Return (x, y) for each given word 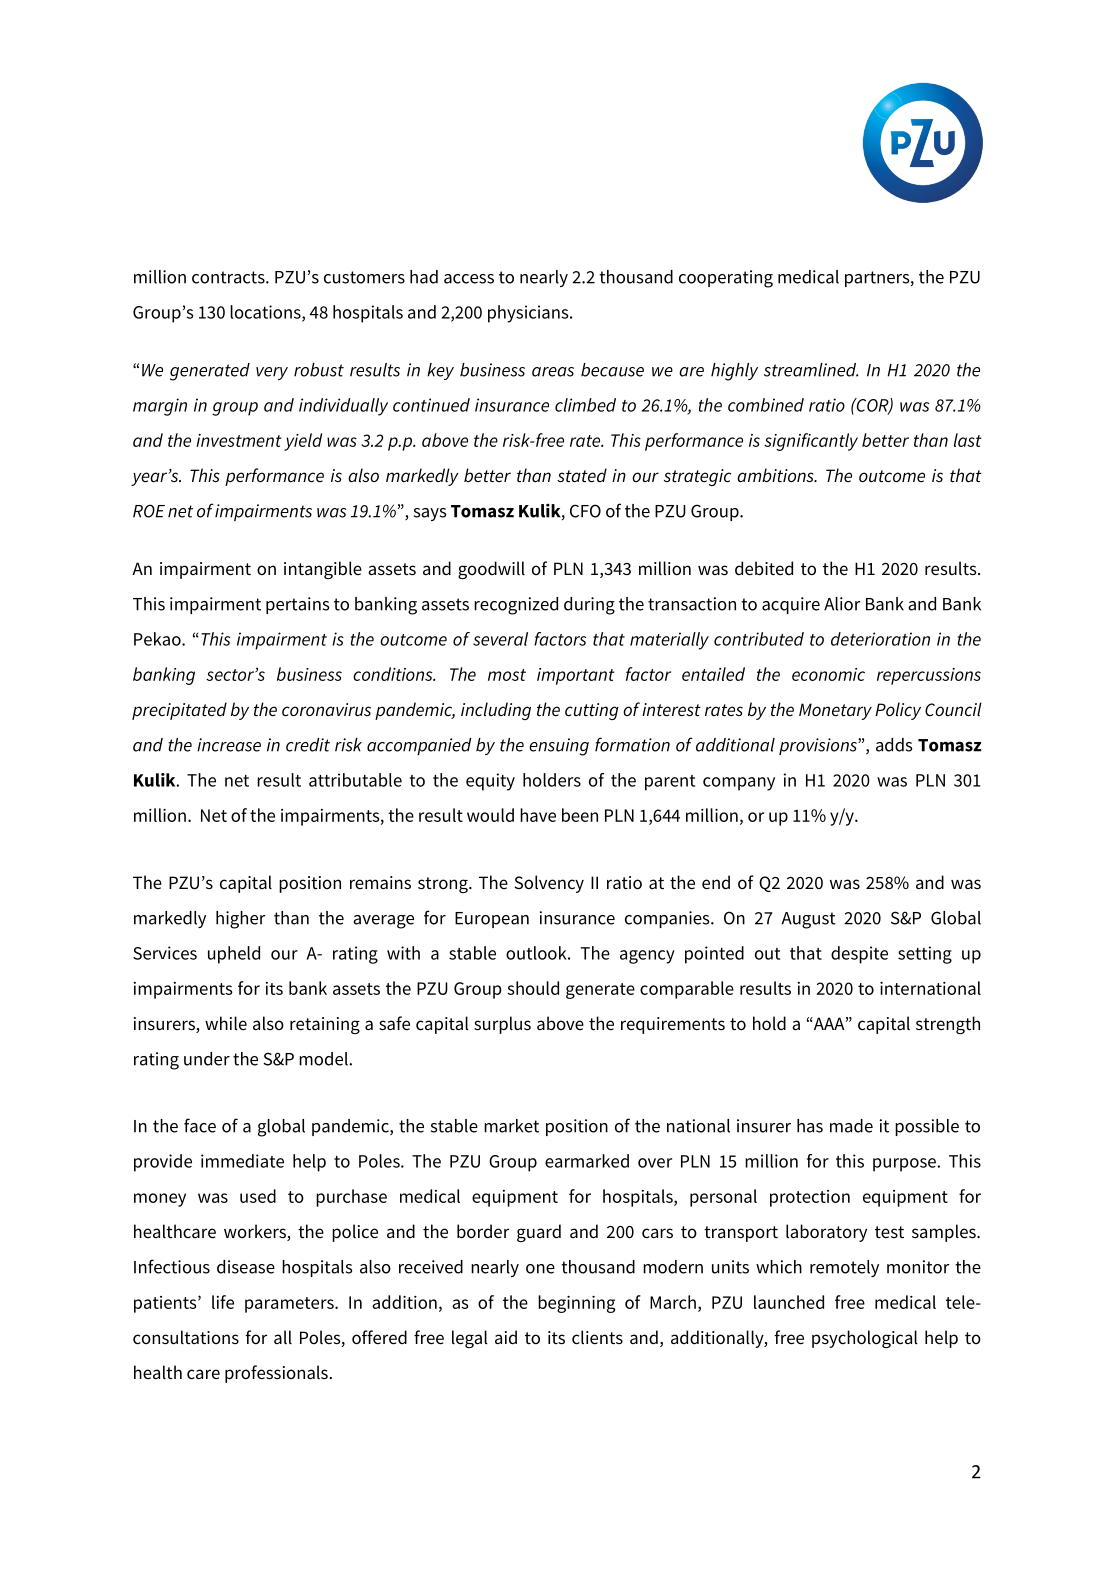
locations (266, 313)
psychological (865, 1339)
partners (878, 279)
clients (597, 1337)
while (226, 1023)
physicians (529, 314)
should (533, 988)
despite (859, 955)
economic (828, 674)
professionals (276, 1374)
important (576, 676)
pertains (297, 605)
